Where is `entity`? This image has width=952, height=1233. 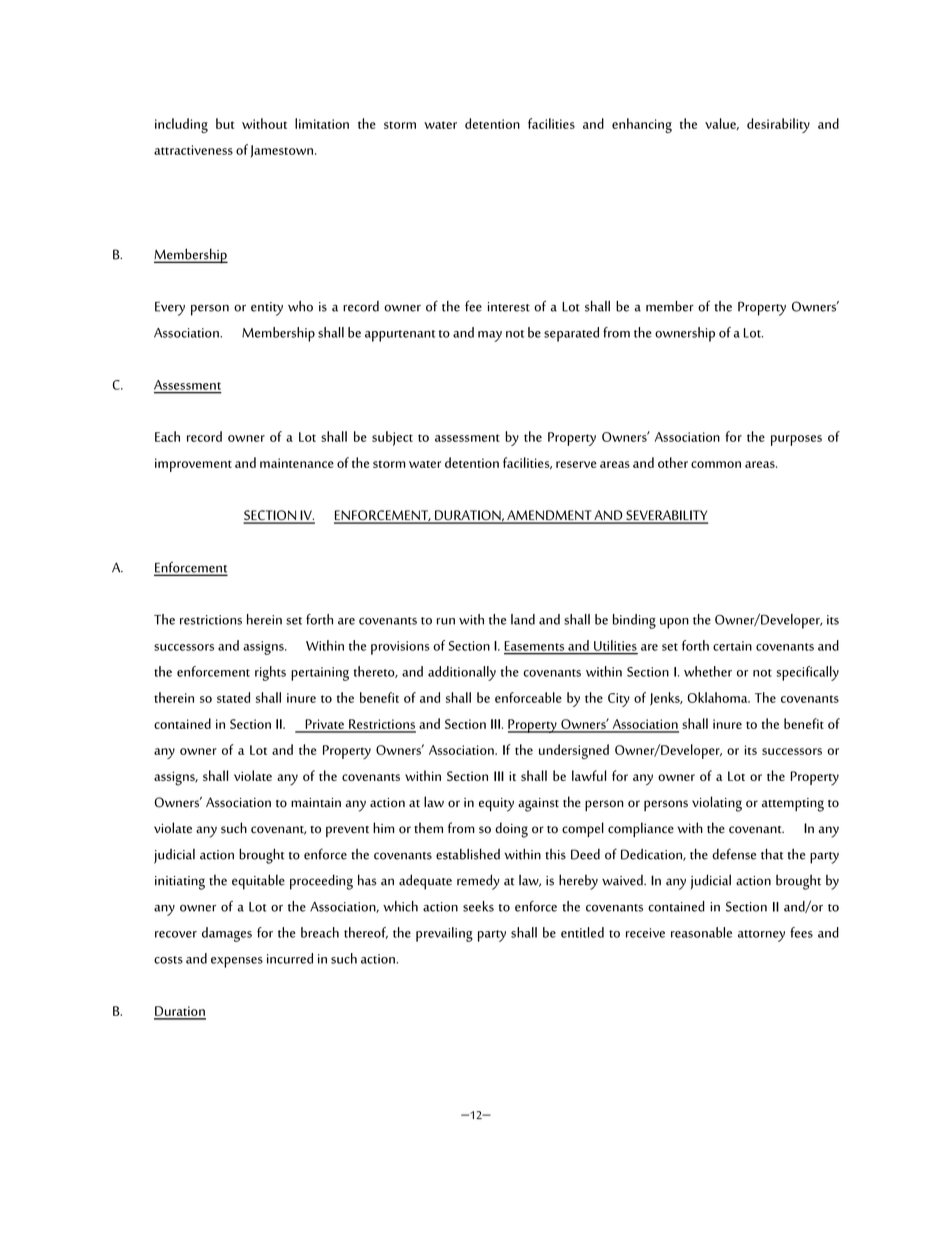 entity is located at coordinates (267, 309).
